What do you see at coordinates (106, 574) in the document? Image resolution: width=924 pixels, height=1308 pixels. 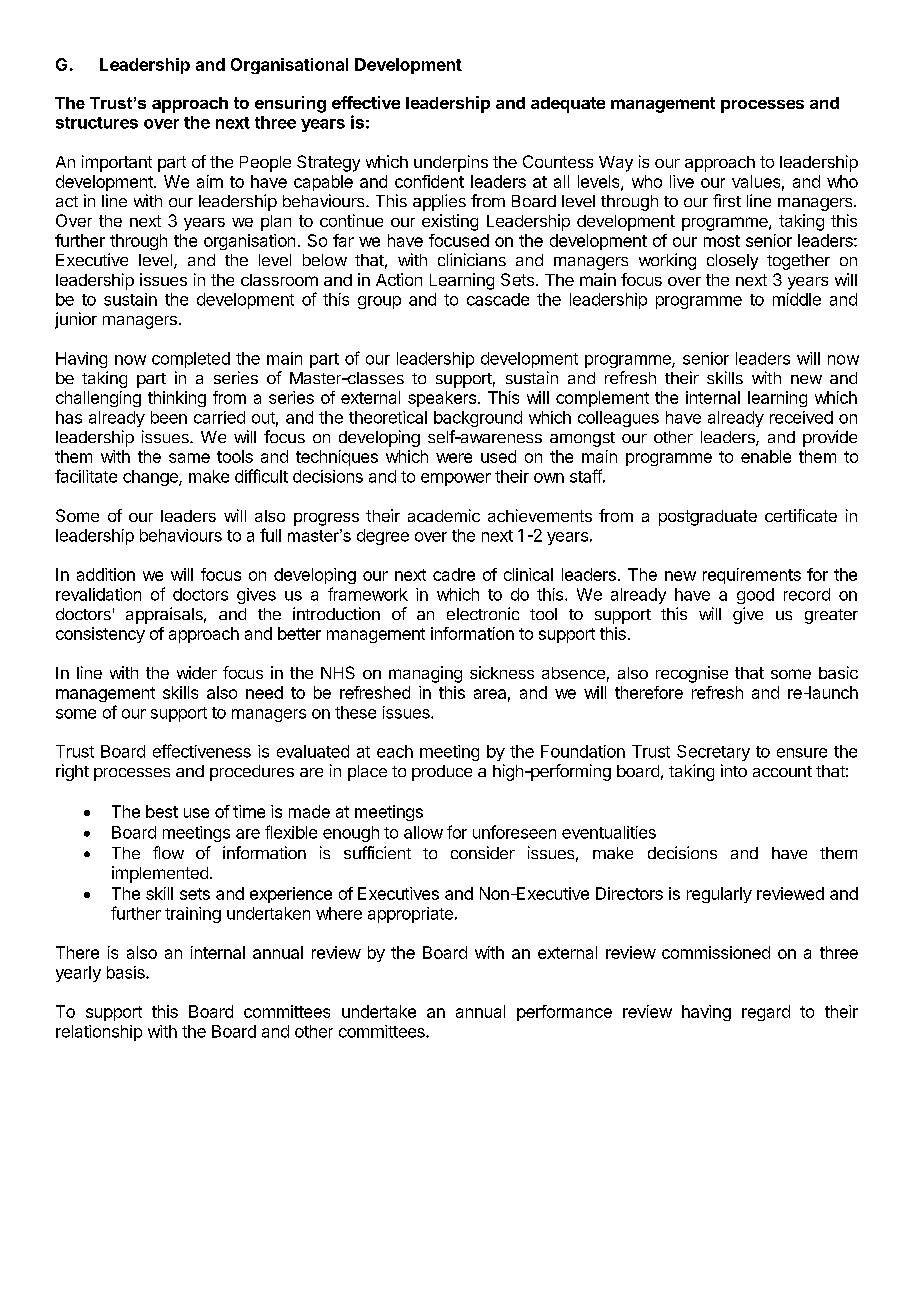 I see `addition` at bounding box center [106, 574].
